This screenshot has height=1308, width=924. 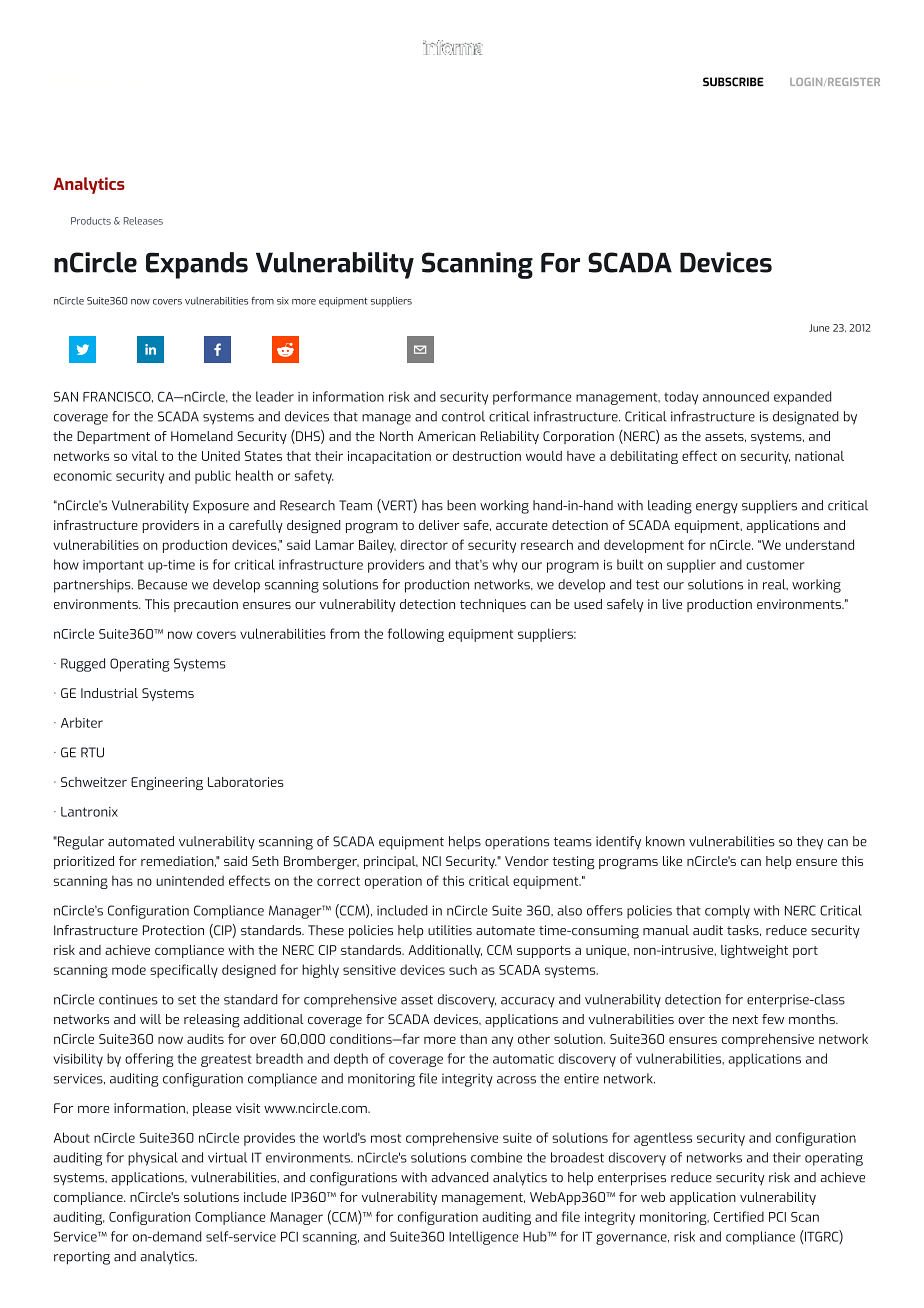 I want to click on been, so click(x=461, y=505).
